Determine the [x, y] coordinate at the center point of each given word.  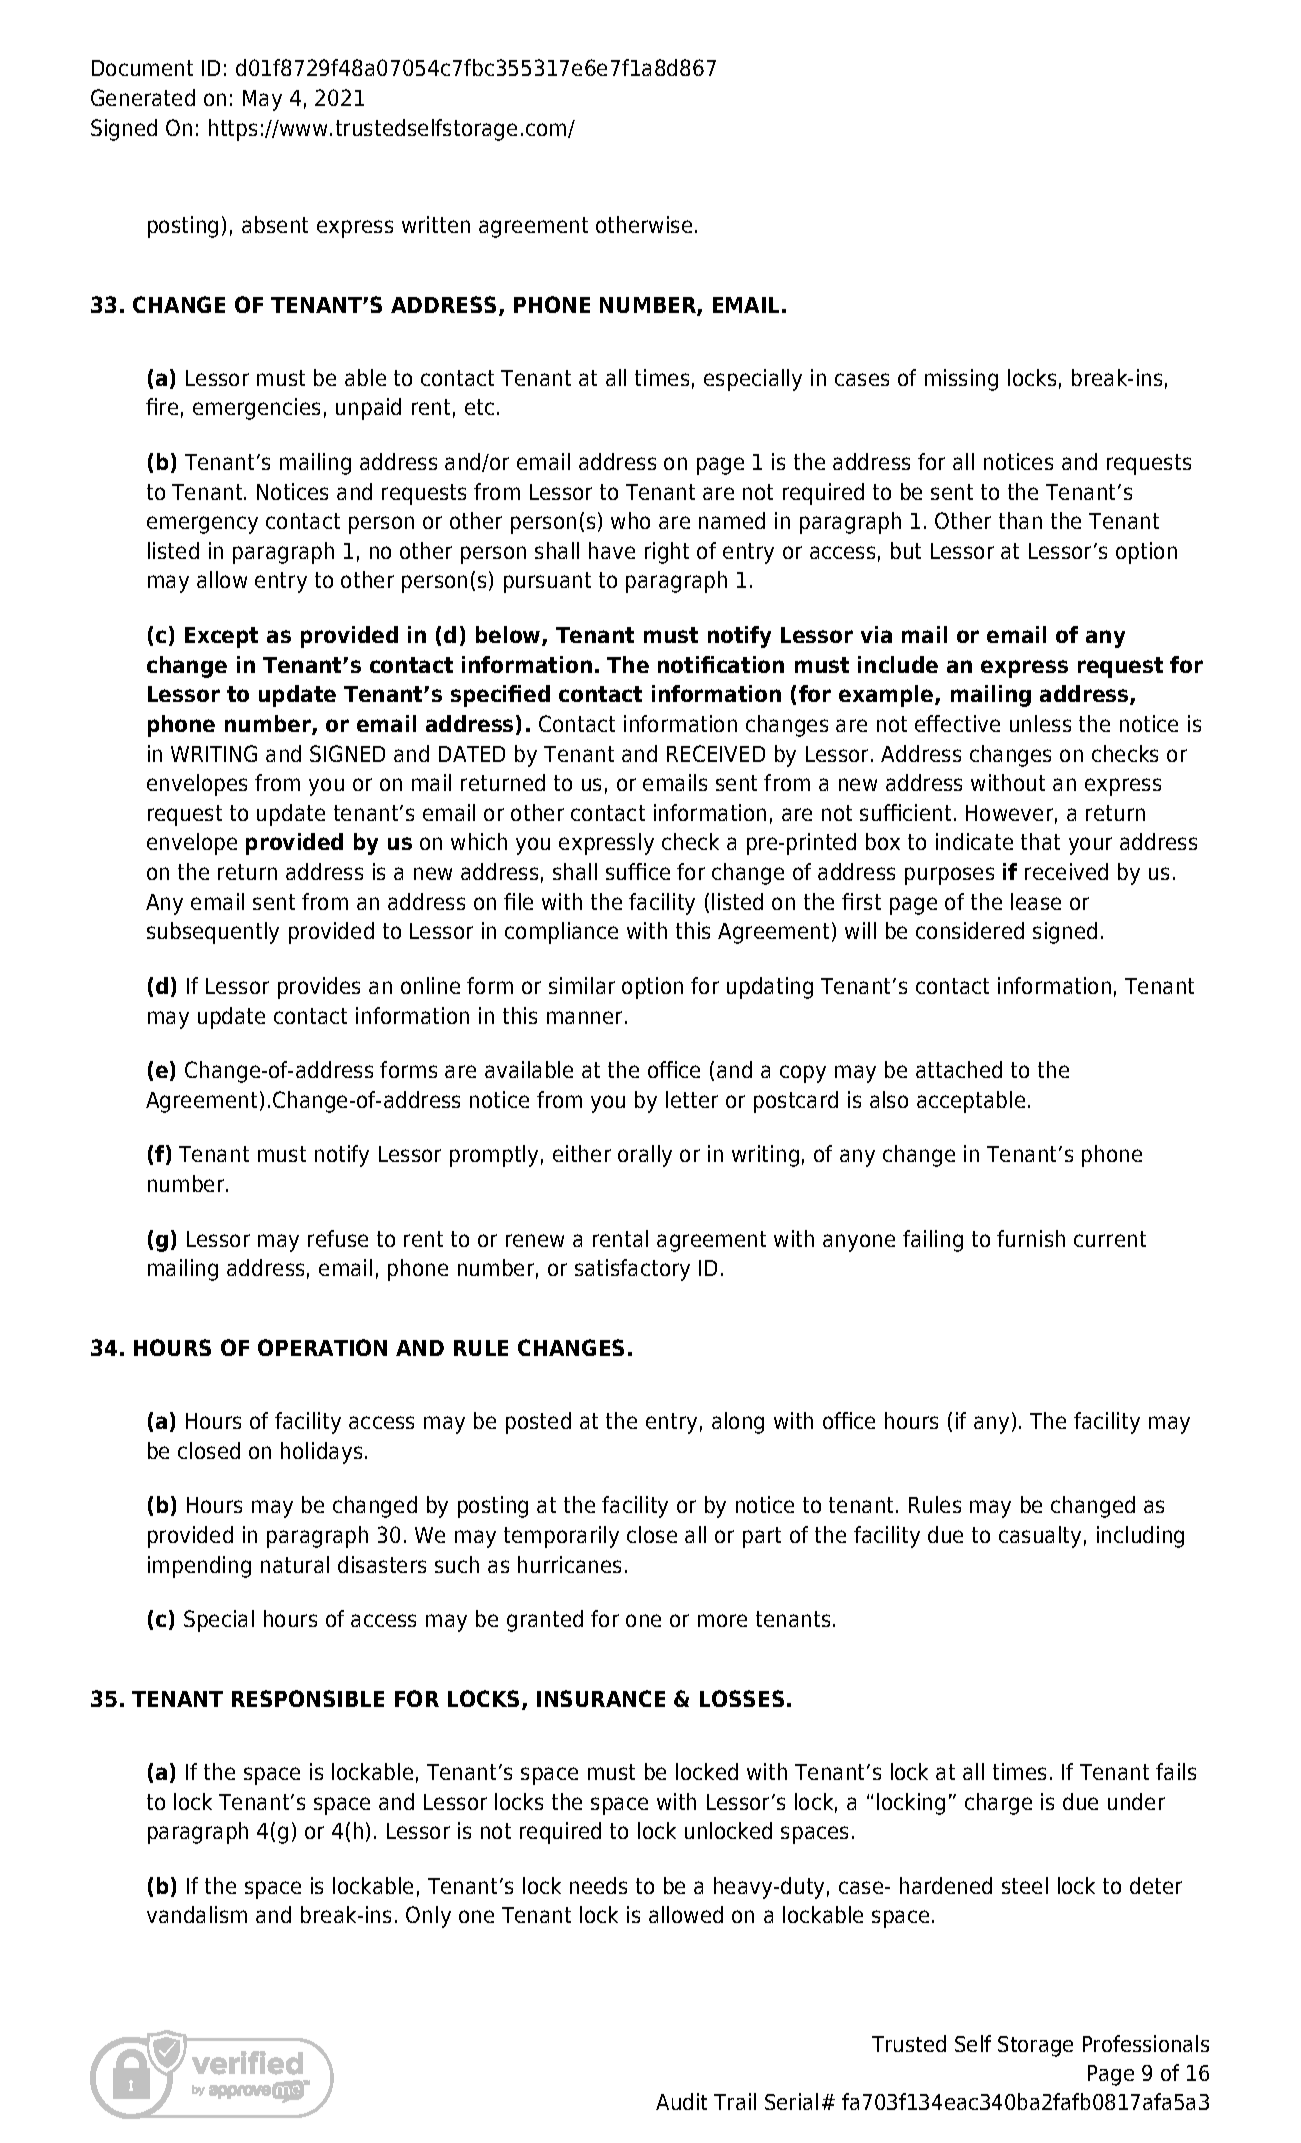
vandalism [197, 1914]
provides [319, 988]
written [436, 224]
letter [692, 1099]
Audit [681, 2101]
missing [961, 380]
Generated [143, 97]
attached [959, 1069]
